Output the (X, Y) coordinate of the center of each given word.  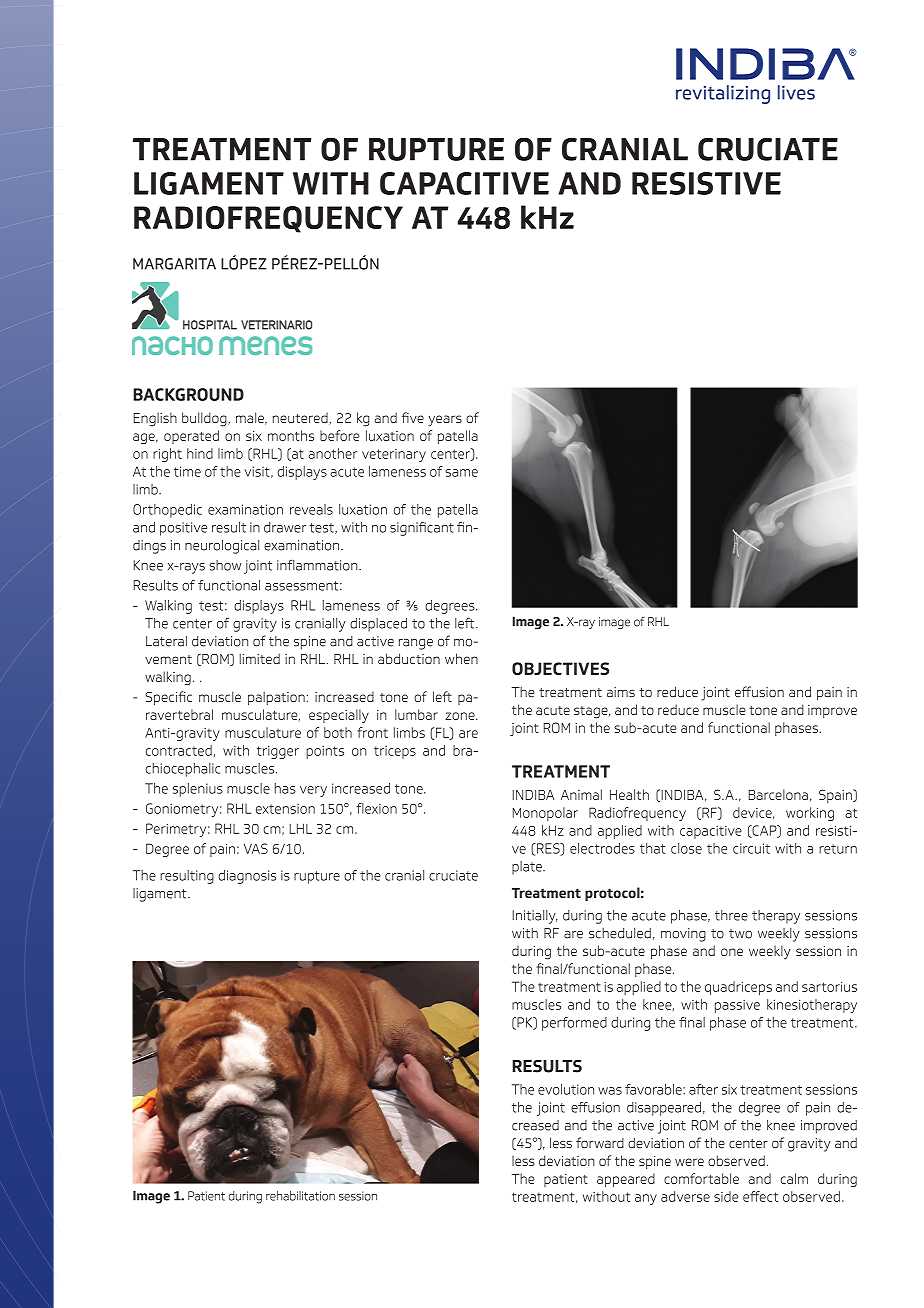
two (740, 934)
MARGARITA (174, 264)
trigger (278, 752)
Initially (535, 917)
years (445, 421)
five (413, 417)
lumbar (416, 714)
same (462, 473)
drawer (285, 527)
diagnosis (247, 877)
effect (760, 1196)
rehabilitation (300, 1196)
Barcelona (778, 794)
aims (621, 692)
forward (600, 1143)
